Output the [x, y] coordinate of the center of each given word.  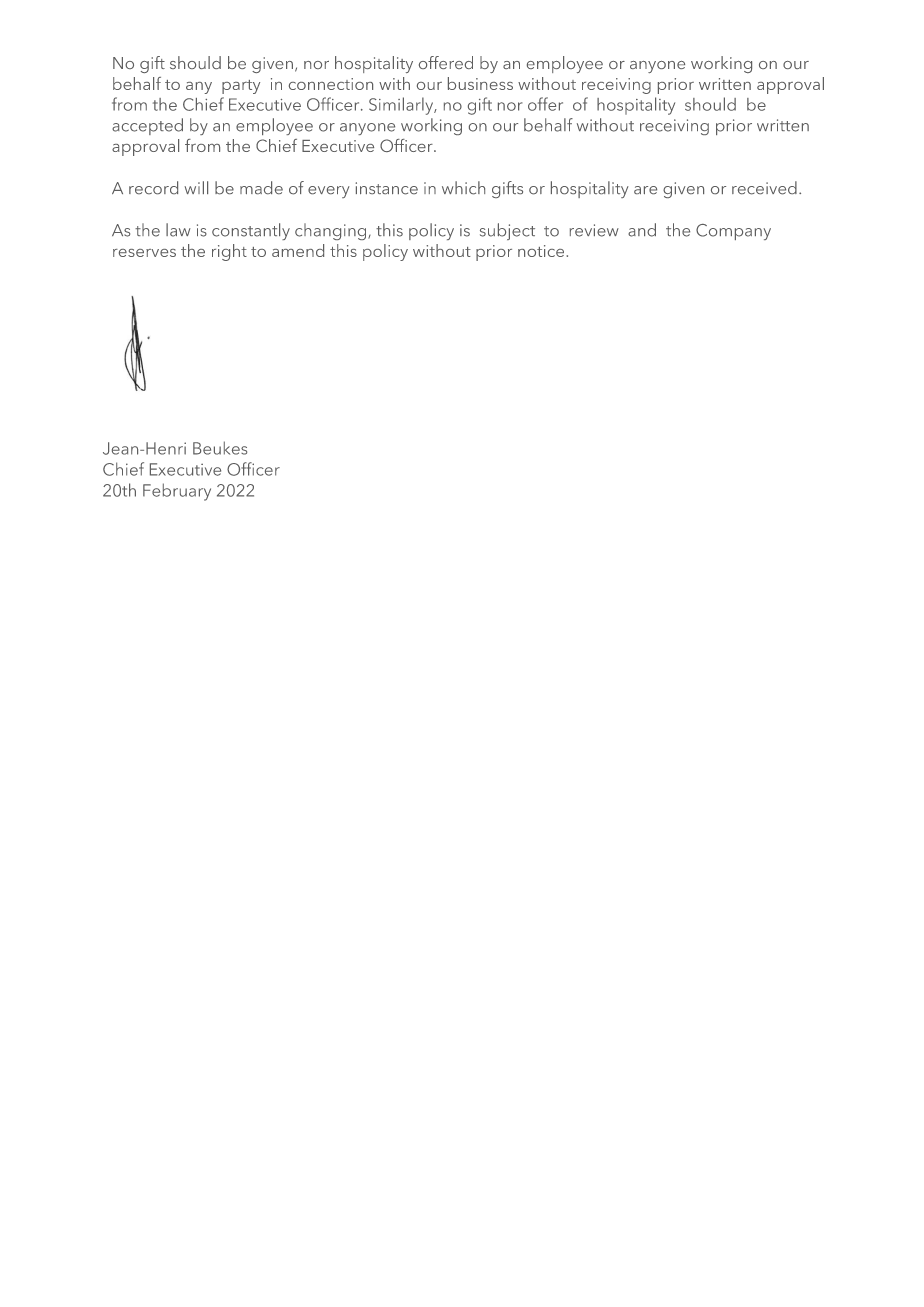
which [463, 188]
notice [542, 251]
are [645, 190]
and [642, 230]
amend [298, 250]
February [177, 492]
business [480, 83]
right [229, 252]
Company [733, 232]
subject [507, 231]
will [196, 187]
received [764, 188]
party [241, 87]
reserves [144, 253]
